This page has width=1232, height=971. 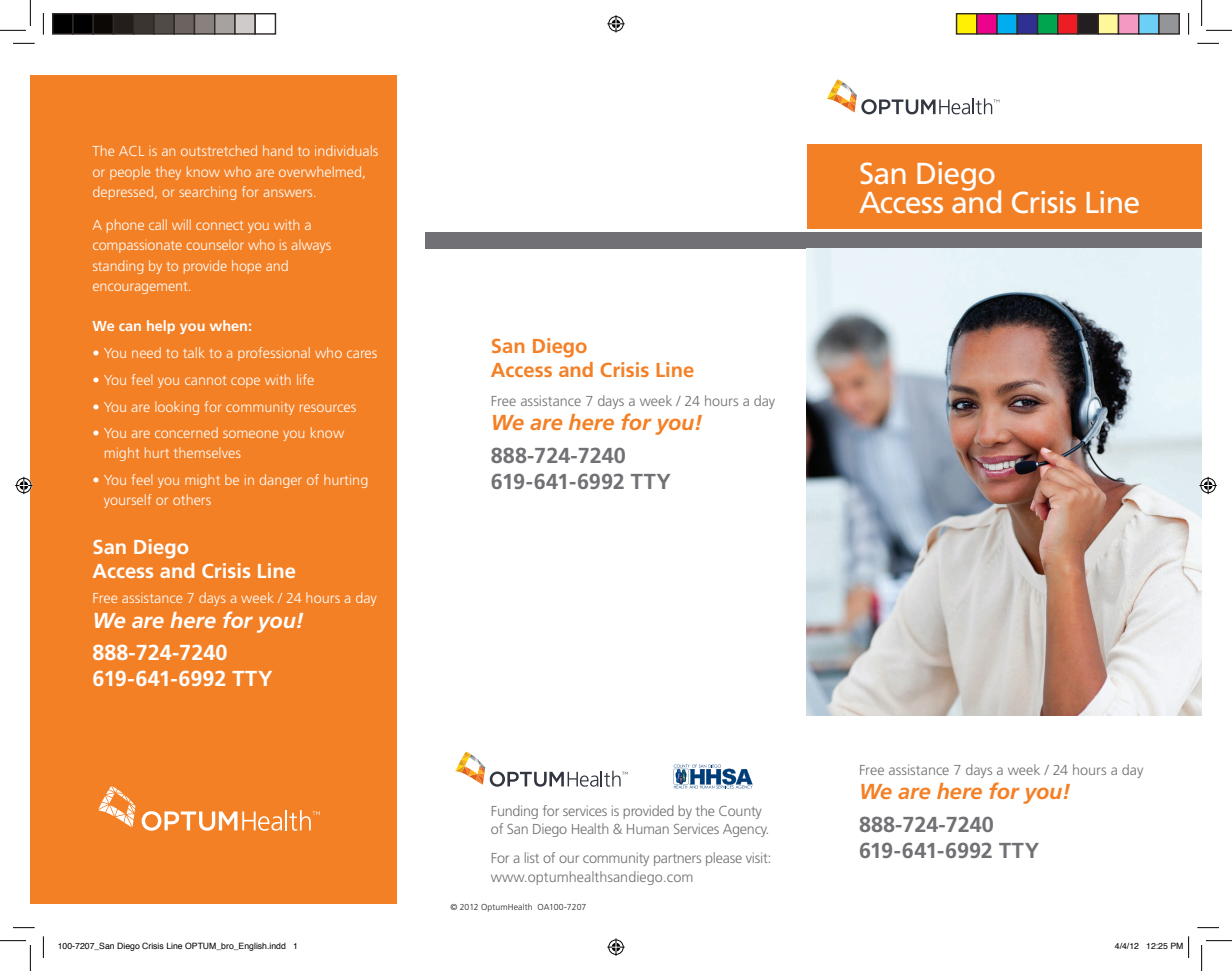 I want to click on Human, so click(x=648, y=829).
